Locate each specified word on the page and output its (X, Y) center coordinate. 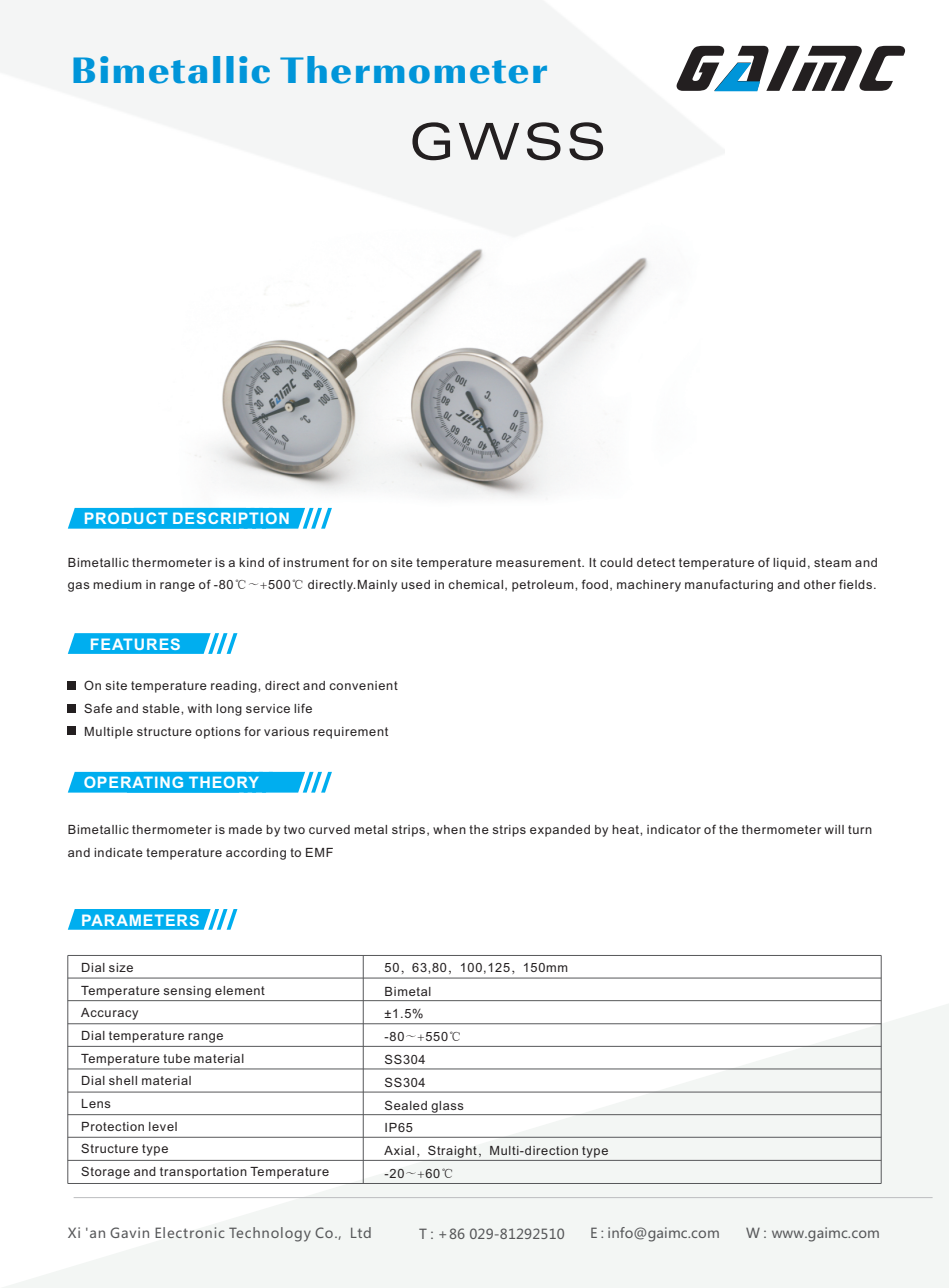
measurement (539, 562)
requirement (350, 733)
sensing (187, 992)
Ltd (361, 1232)
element (240, 990)
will (834, 829)
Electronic (190, 1232)
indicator (674, 829)
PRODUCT (126, 518)
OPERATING (133, 782)
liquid (789, 564)
